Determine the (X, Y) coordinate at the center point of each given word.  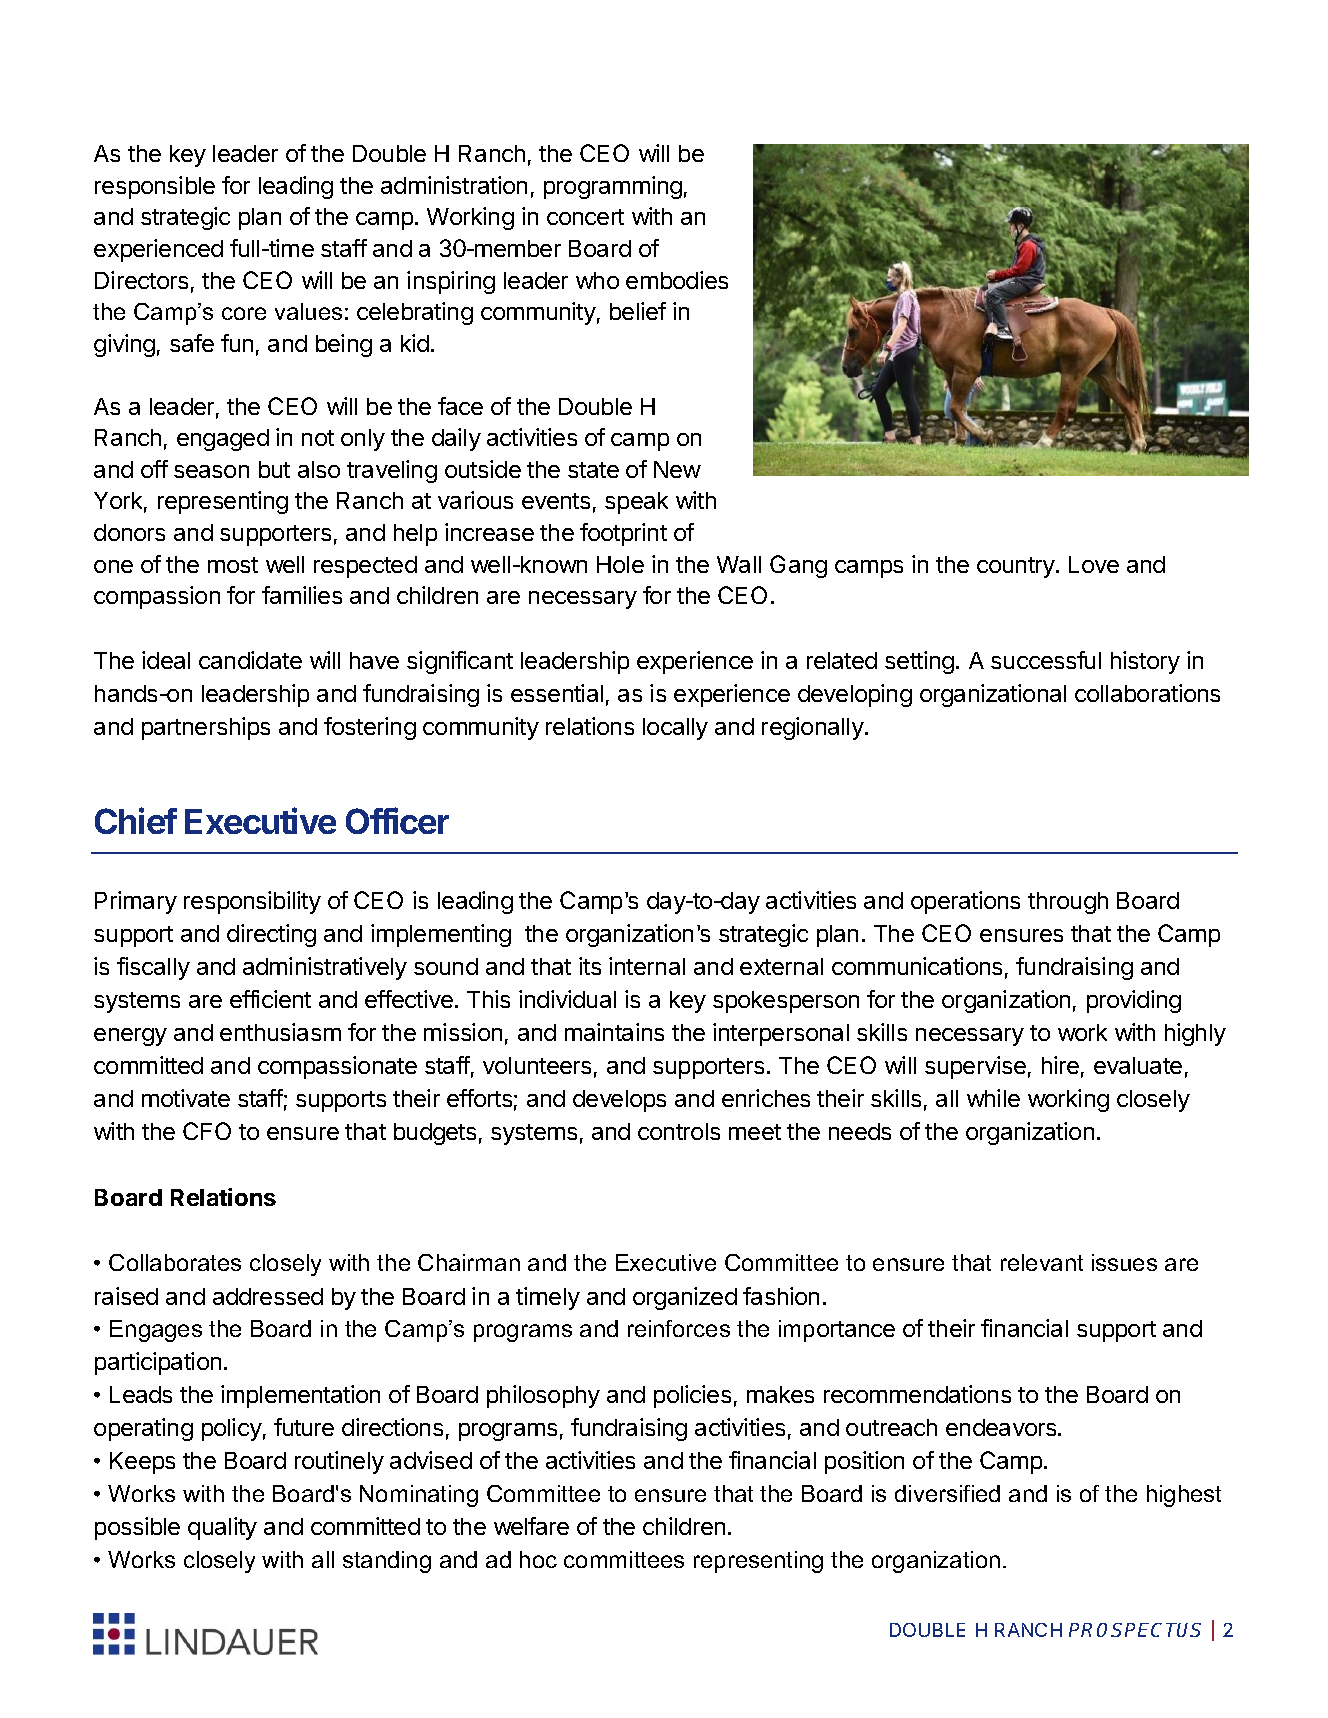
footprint (623, 534)
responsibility (252, 902)
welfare (531, 1526)
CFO (207, 1131)
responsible (155, 187)
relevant (1042, 1262)
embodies (677, 280)
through (1068, 903)
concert (585, 217)
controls (679, 1131)
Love (1094, 564)
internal (647, 966)
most (233, 565)
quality (222, 1528)
